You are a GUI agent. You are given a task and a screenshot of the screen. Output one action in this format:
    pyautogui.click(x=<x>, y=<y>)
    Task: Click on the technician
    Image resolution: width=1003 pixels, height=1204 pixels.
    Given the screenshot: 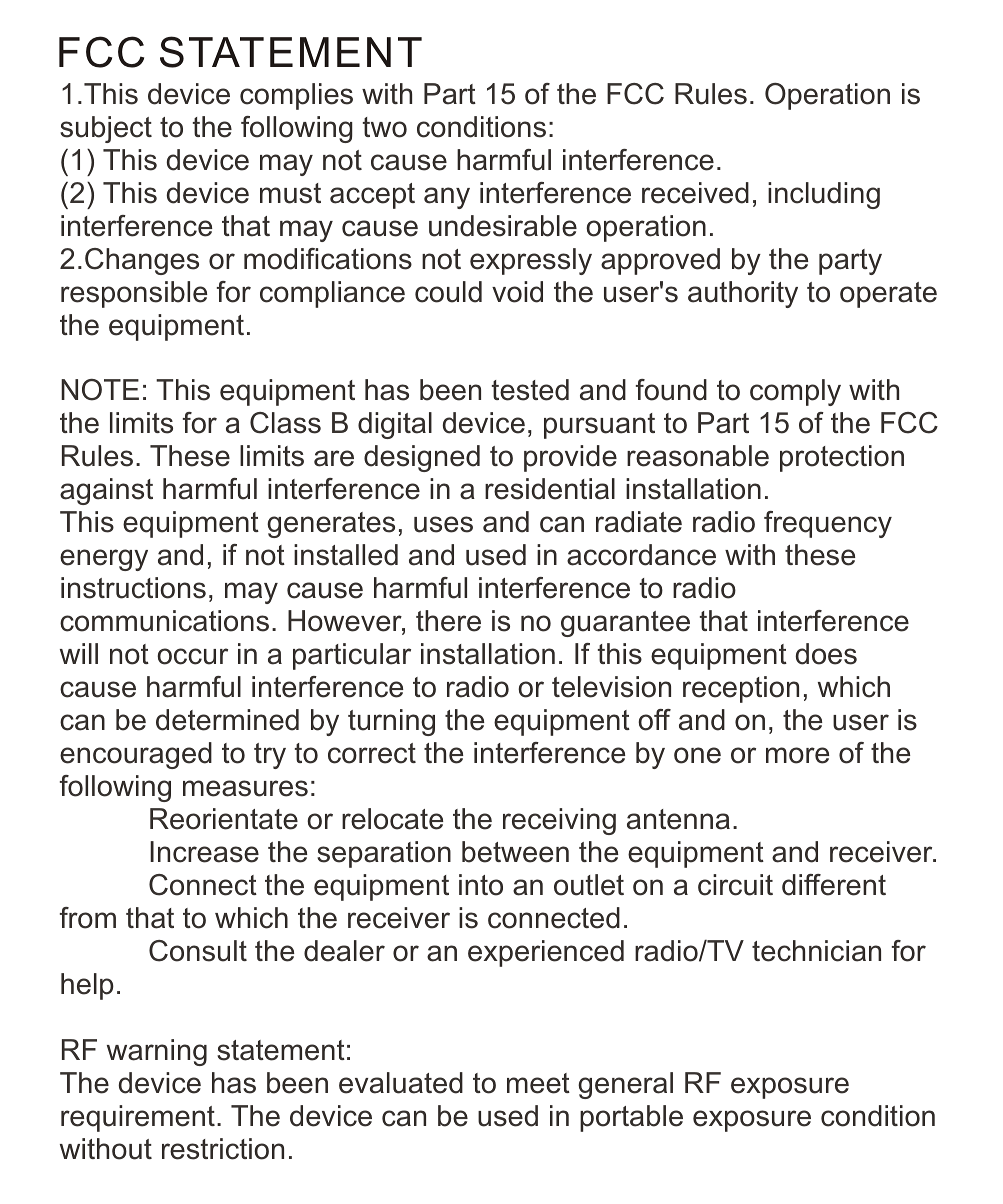 What is the action you would take?
    pyautogui.click(x=816, y=951)
